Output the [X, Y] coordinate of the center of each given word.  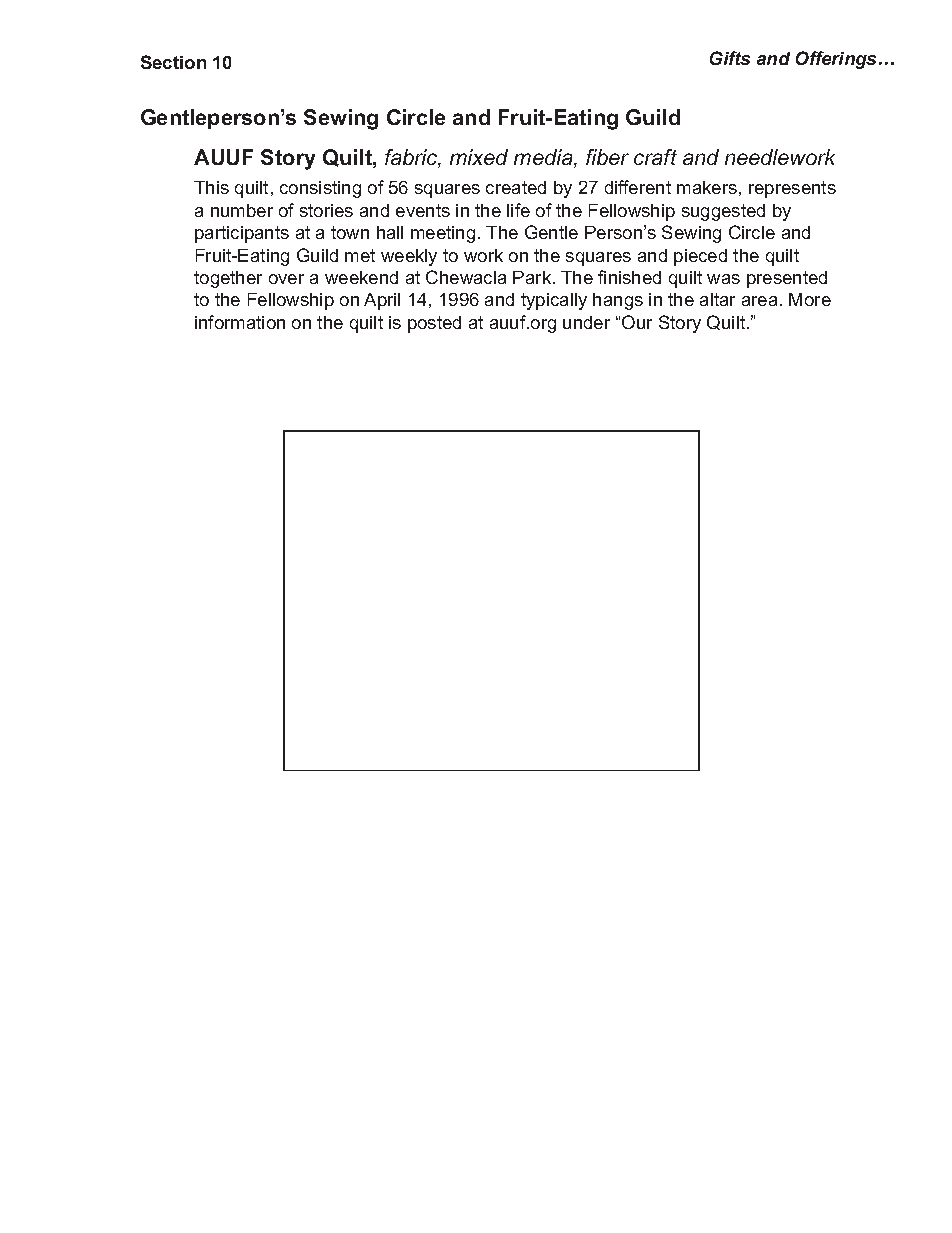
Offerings [838, 60]
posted [434, 324]
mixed [479, 157]
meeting [443, 234]
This [211, 187]
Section [173, 62]
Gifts [730, 58]
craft [655, 157]
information [240, 322]
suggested [723, 212]
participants [242, 234]
